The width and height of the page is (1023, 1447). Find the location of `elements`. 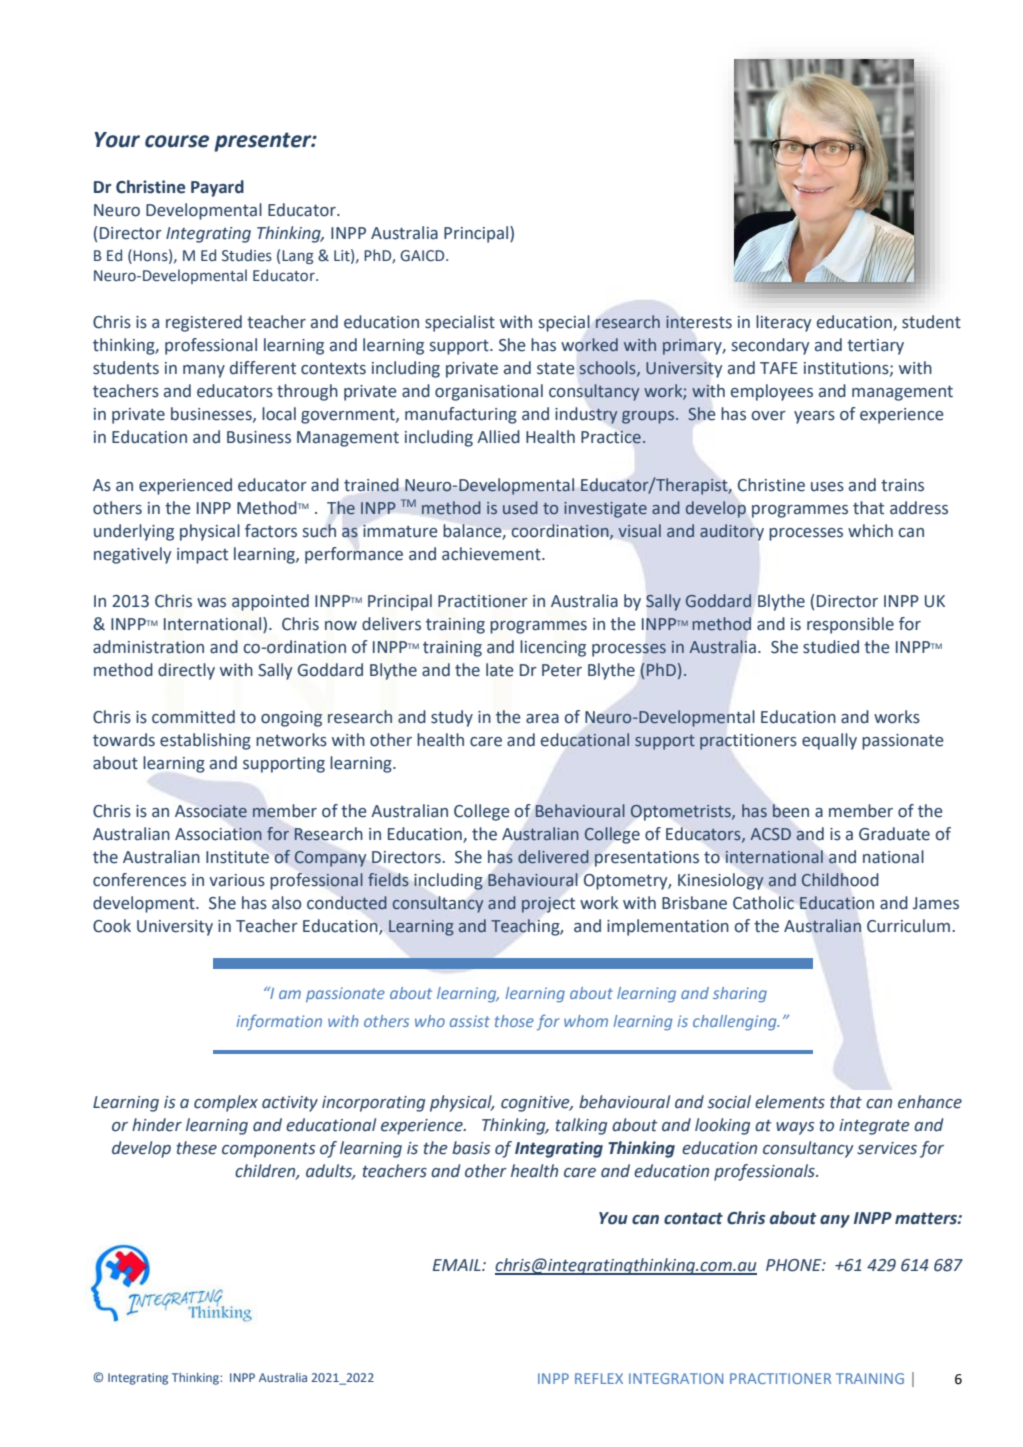

elements is located at coordinates (790, 1102).
